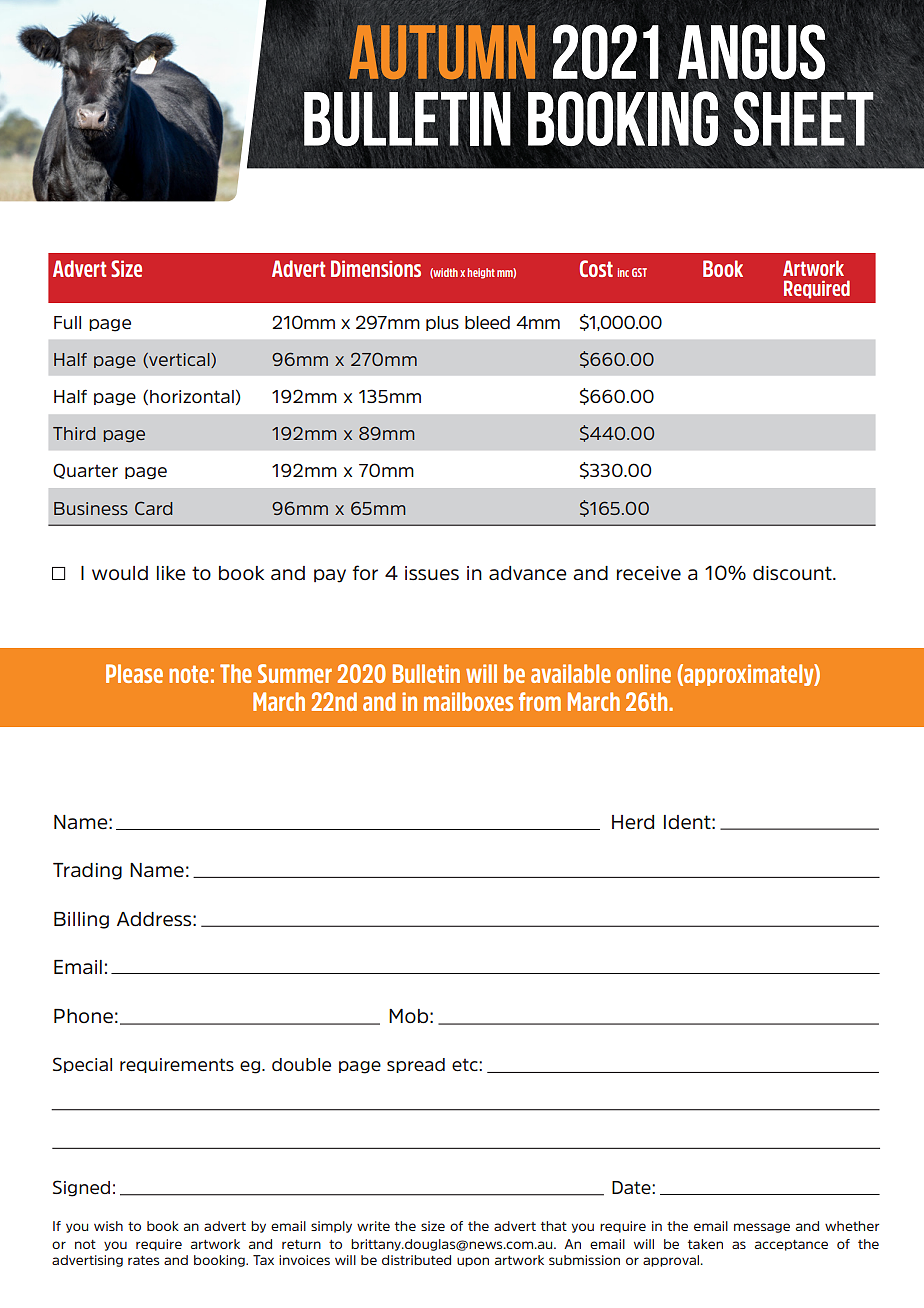 This image has width=924, height=1308. What do you see at coordinates (481, 273) in the image?
I see `height` at bounding box center [481, 273].
